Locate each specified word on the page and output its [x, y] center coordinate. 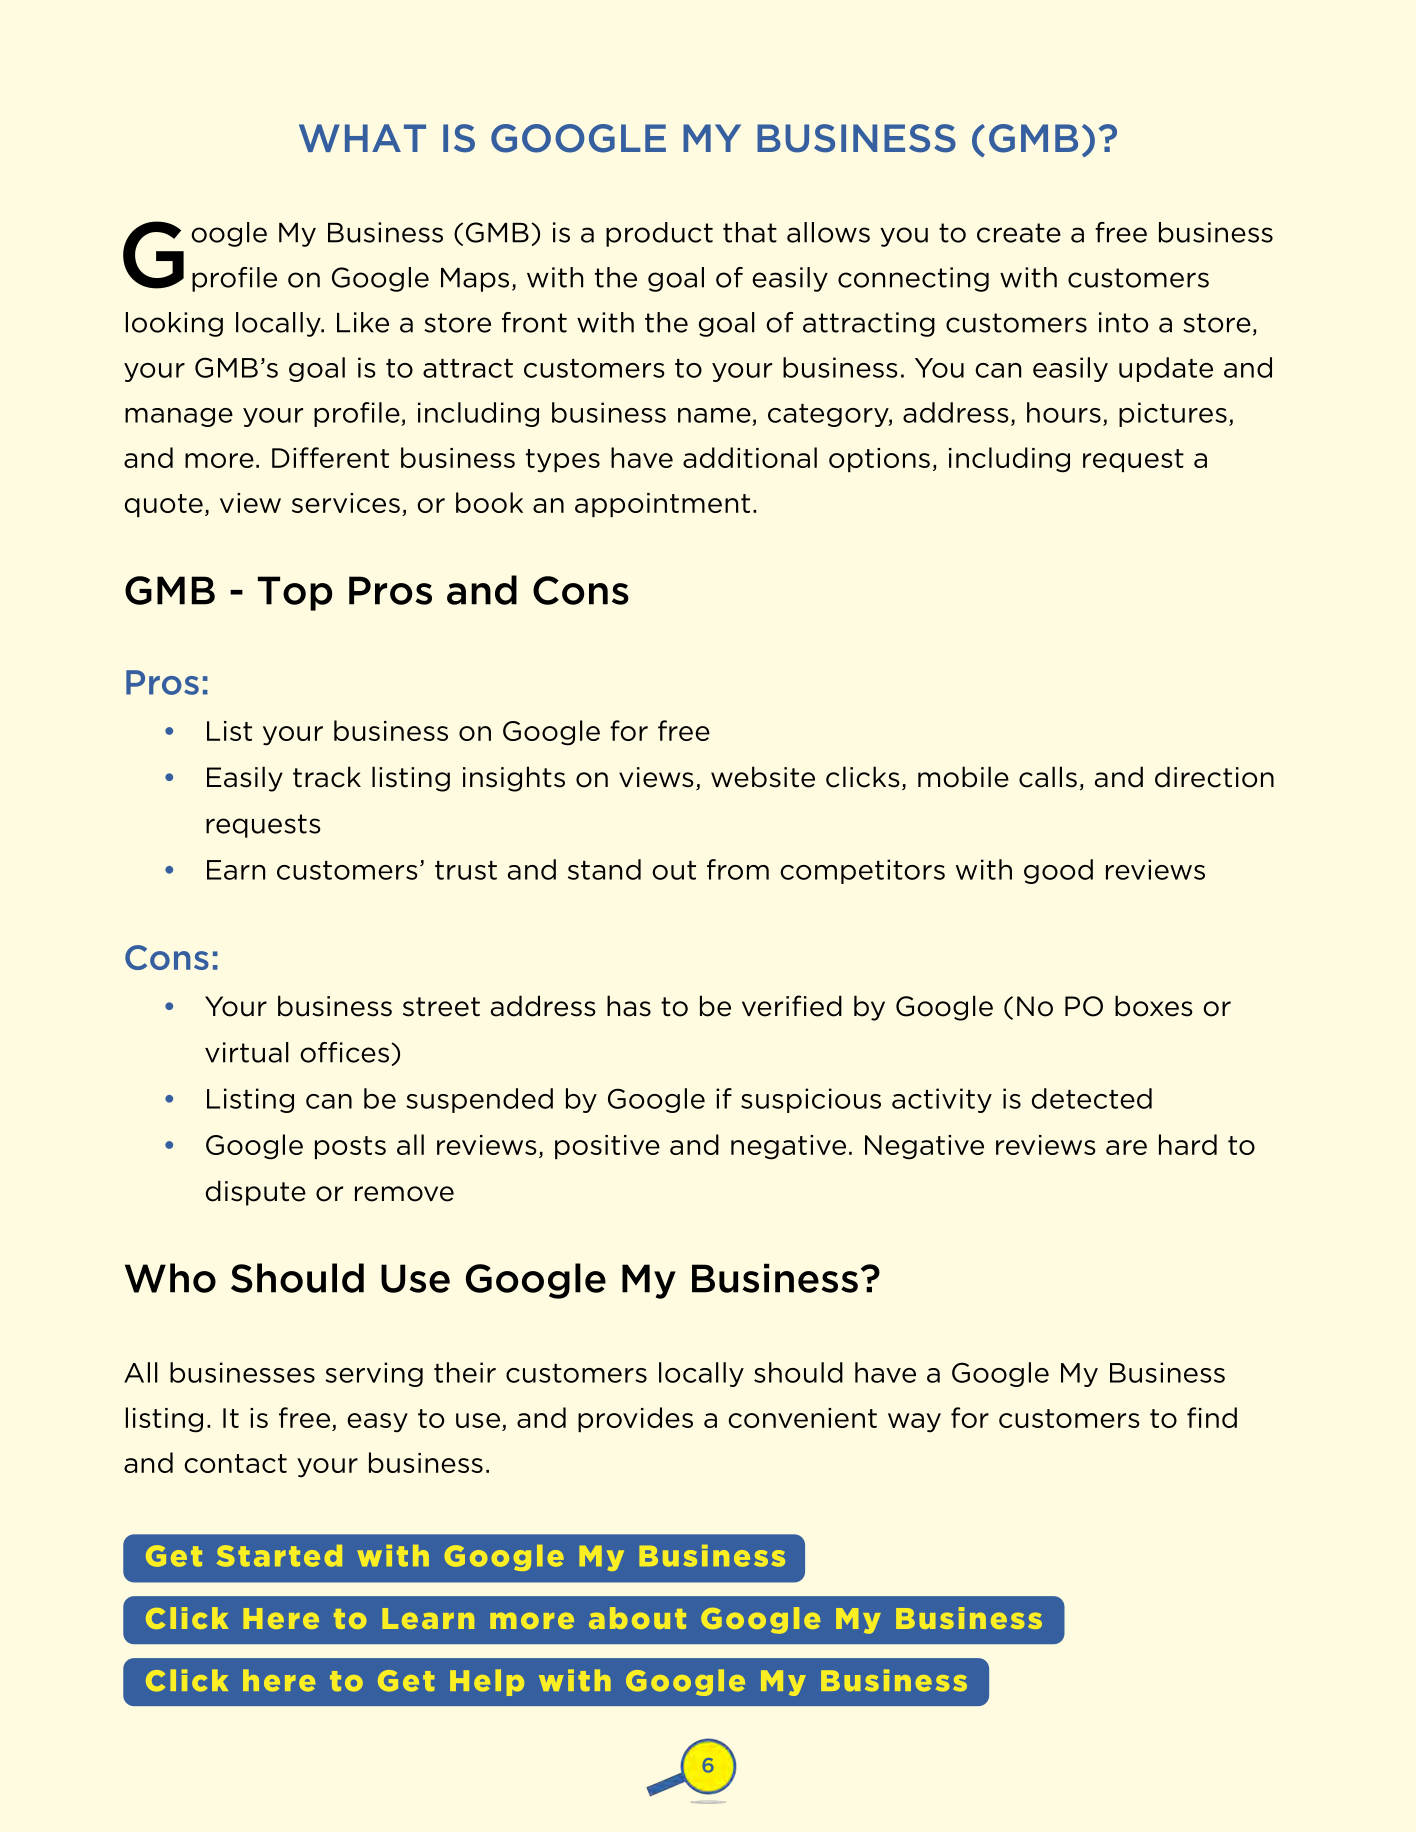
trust [466, 870]
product [659, 234]
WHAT [362, 138]
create [1019, 233]
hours [1064, 412]
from [738, 869]
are [1126, 1147]
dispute [256, 1193]
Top [295, 593]
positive [607, 1147]
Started [279, 1556]
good [1058, 871]
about [637, 1618]
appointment [662, 505]
